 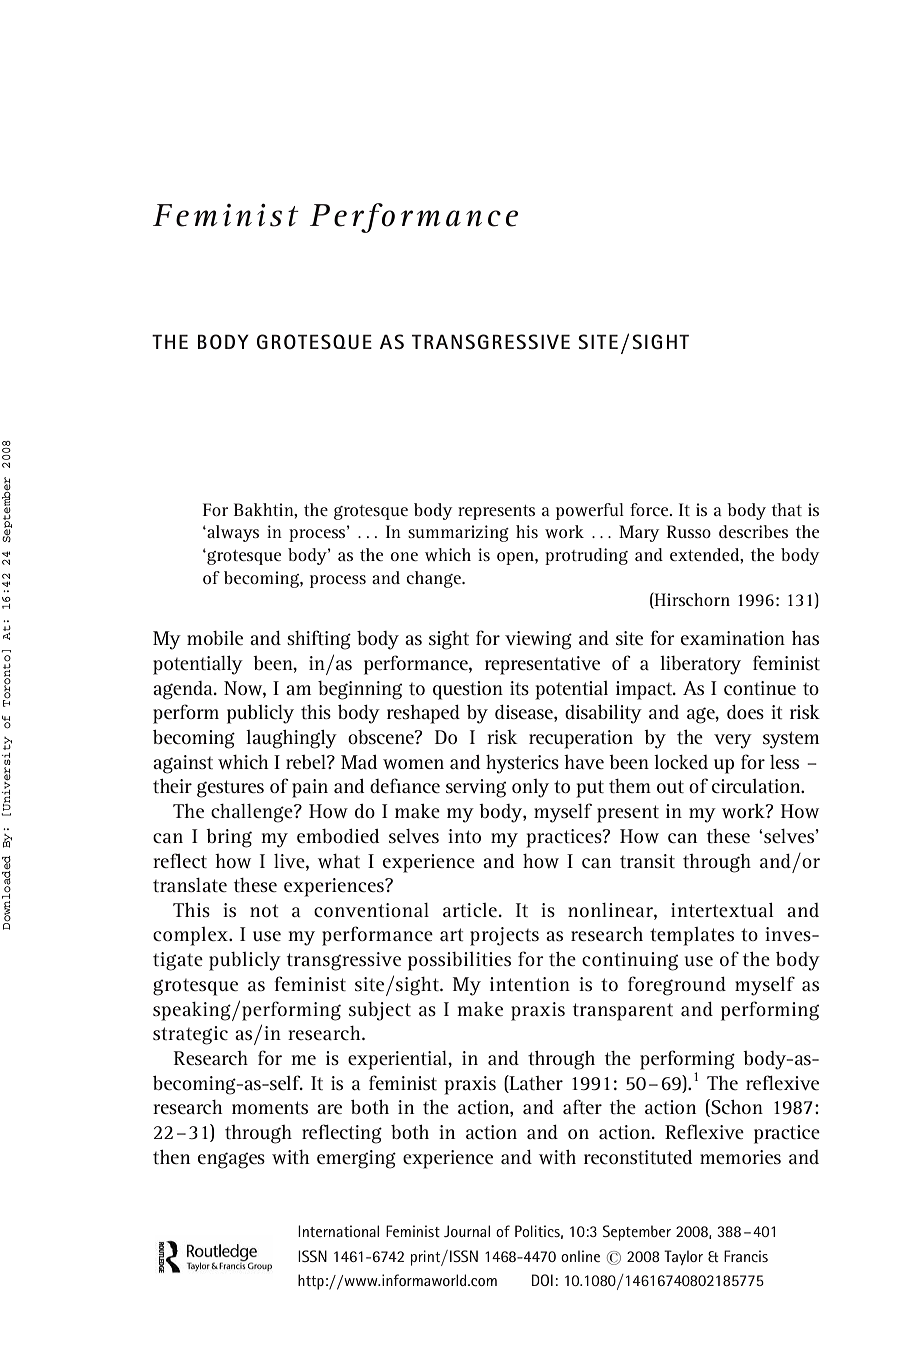 I want to click on describes, so click(x=753, y=531).
